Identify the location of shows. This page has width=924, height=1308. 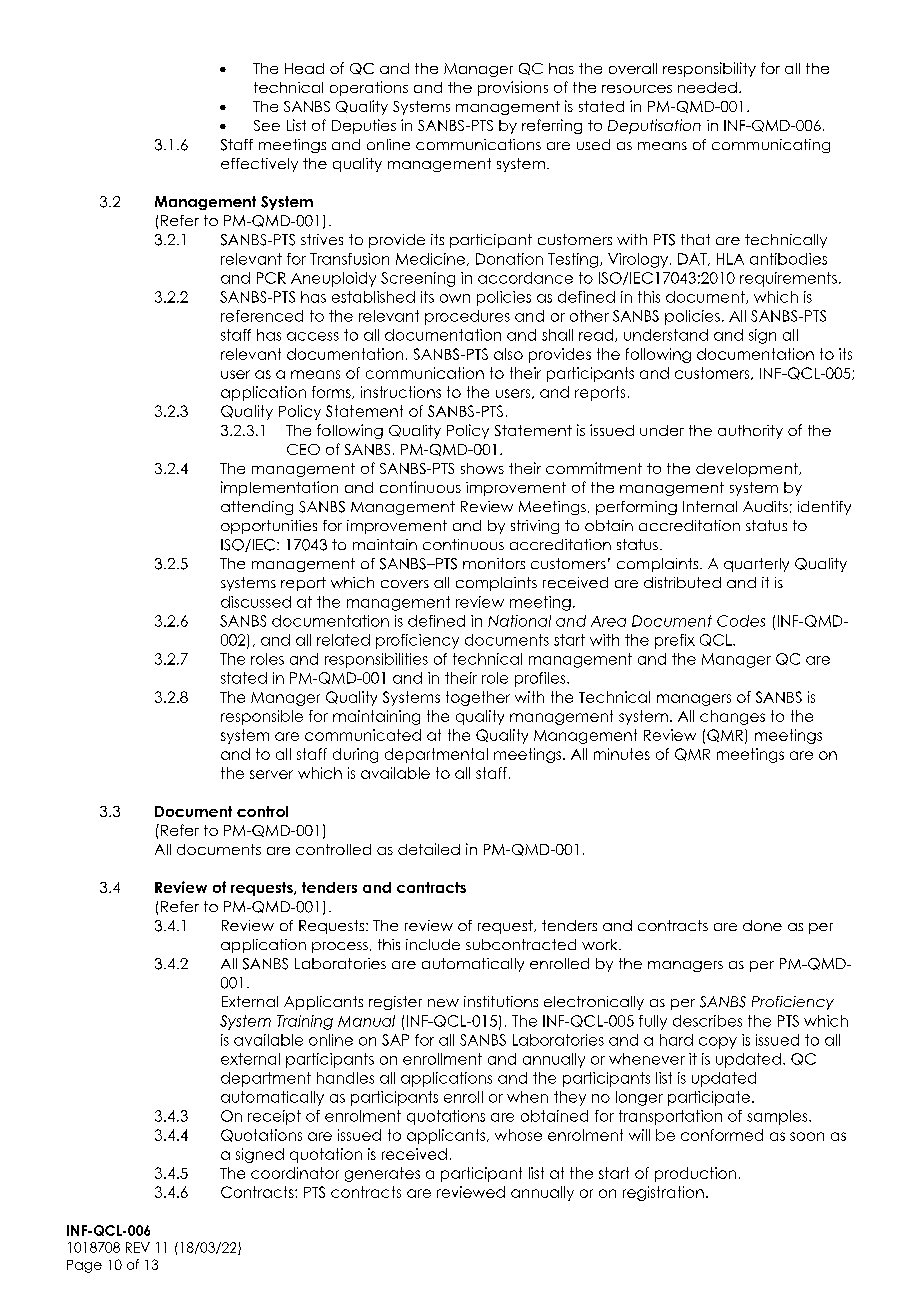
(482, 468).
